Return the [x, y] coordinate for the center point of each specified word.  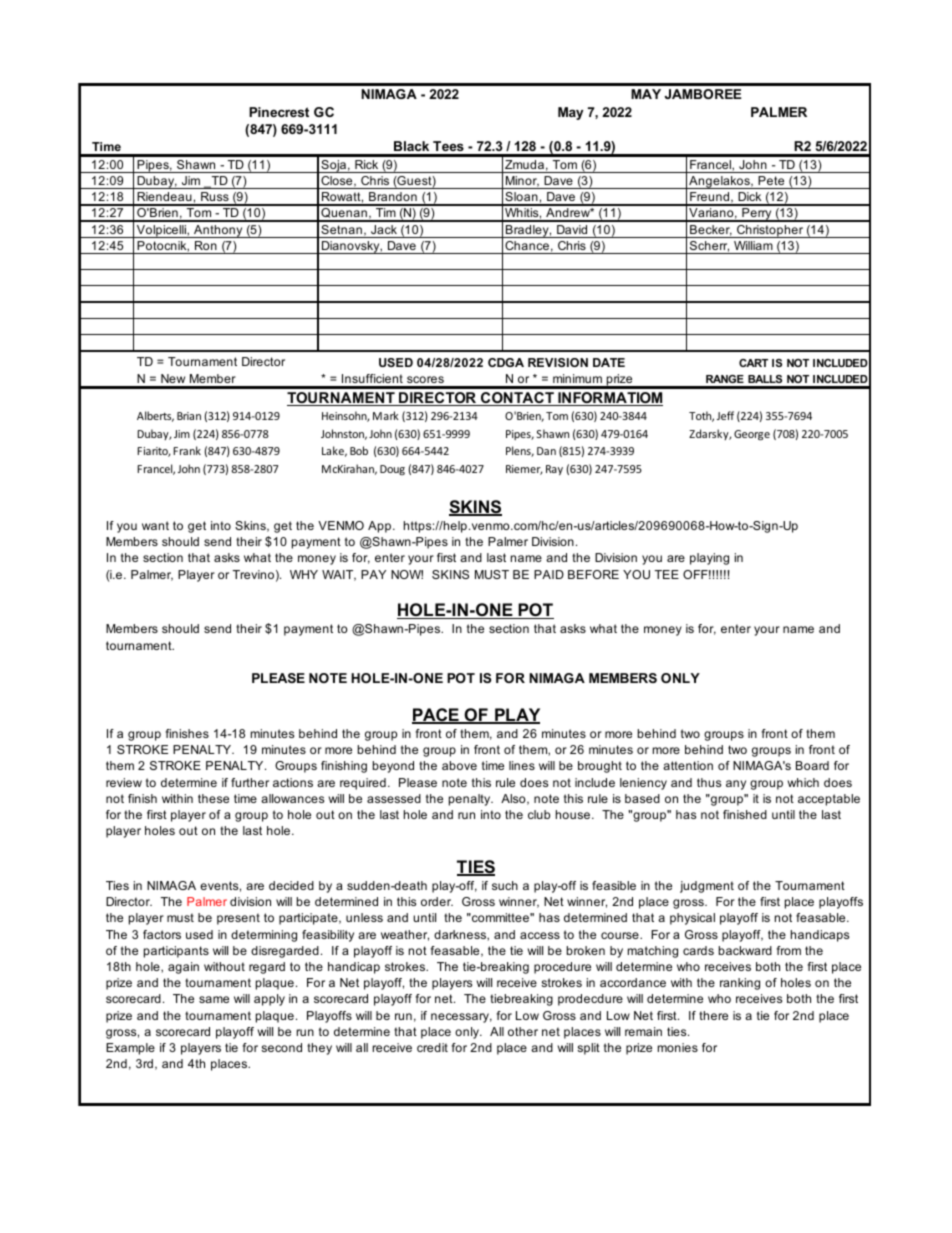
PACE [436, 716]
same [214, 999]
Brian [189, 416]
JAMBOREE [703, 94]
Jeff [725, 415]
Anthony [218, 231]
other [523, 1031]
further [250, 782]
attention [688, 765]
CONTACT [517, 399]
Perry [757, 215]
